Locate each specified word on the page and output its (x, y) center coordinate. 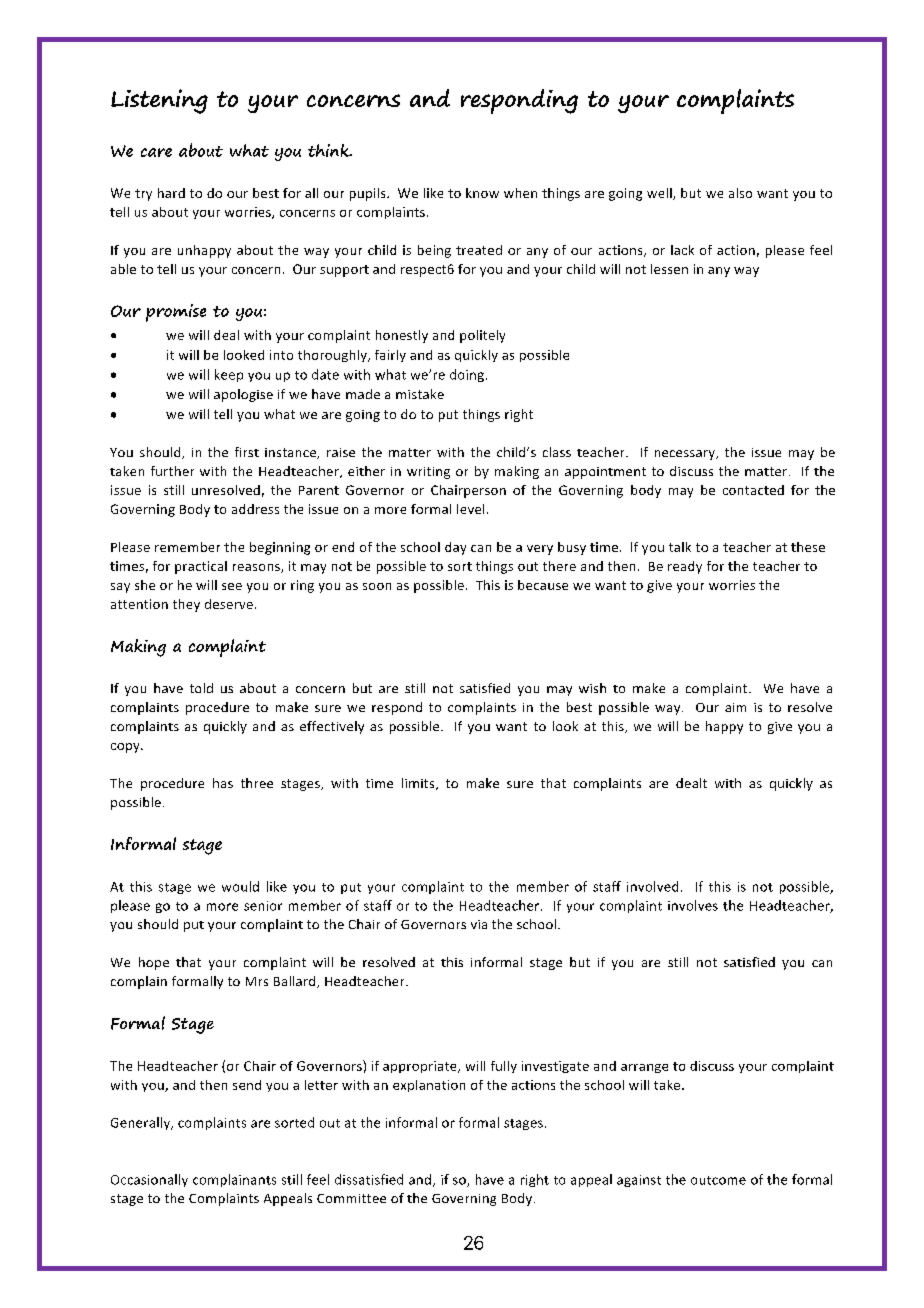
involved (652, 886)
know (482, 193)
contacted (753, 490)
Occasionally (149, 1180)
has (223, 783)
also (740, 193)
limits (419, 784)
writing (428, 473)
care (156, 152)
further (172, 471)
